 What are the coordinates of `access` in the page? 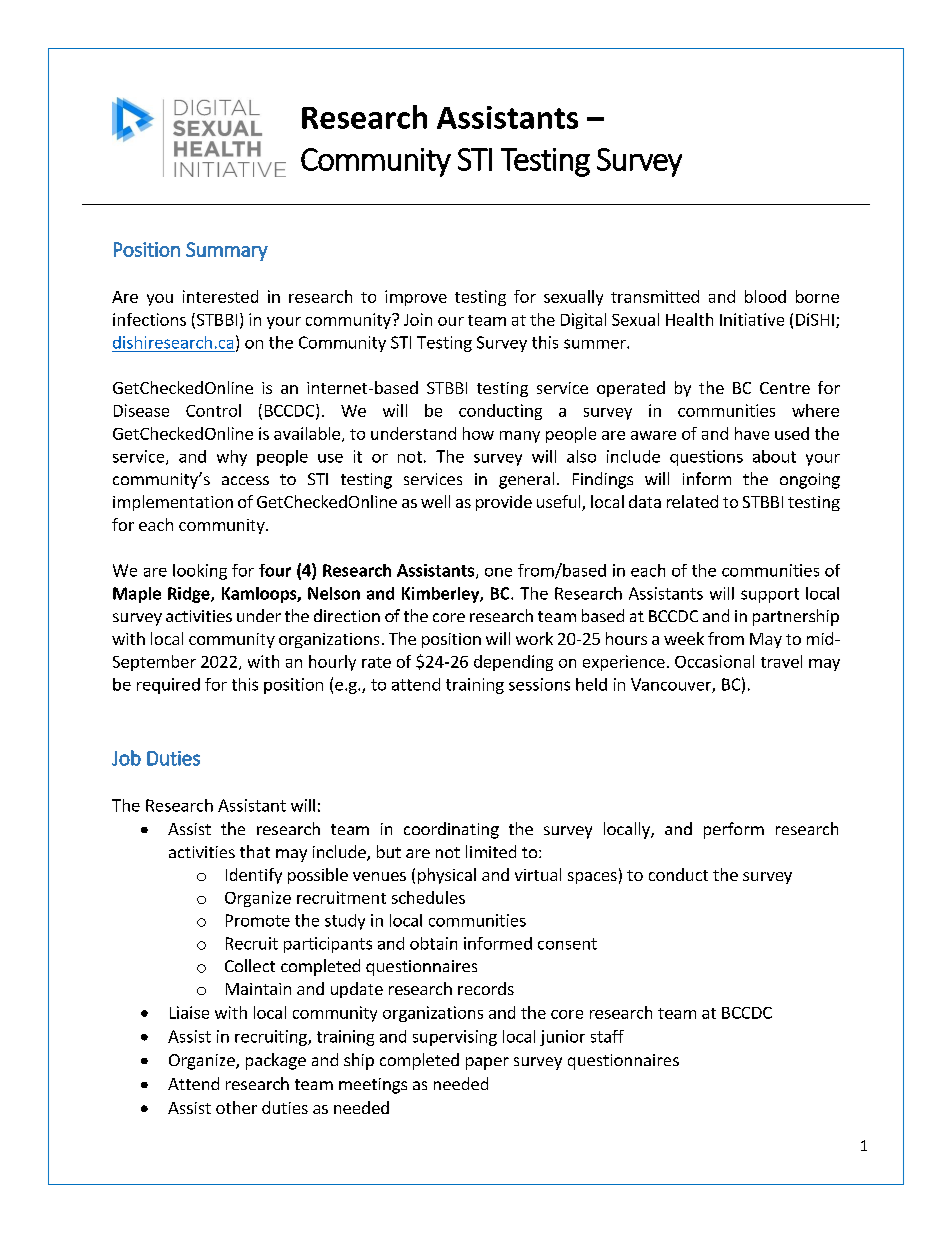 It's located at (245, 480).
